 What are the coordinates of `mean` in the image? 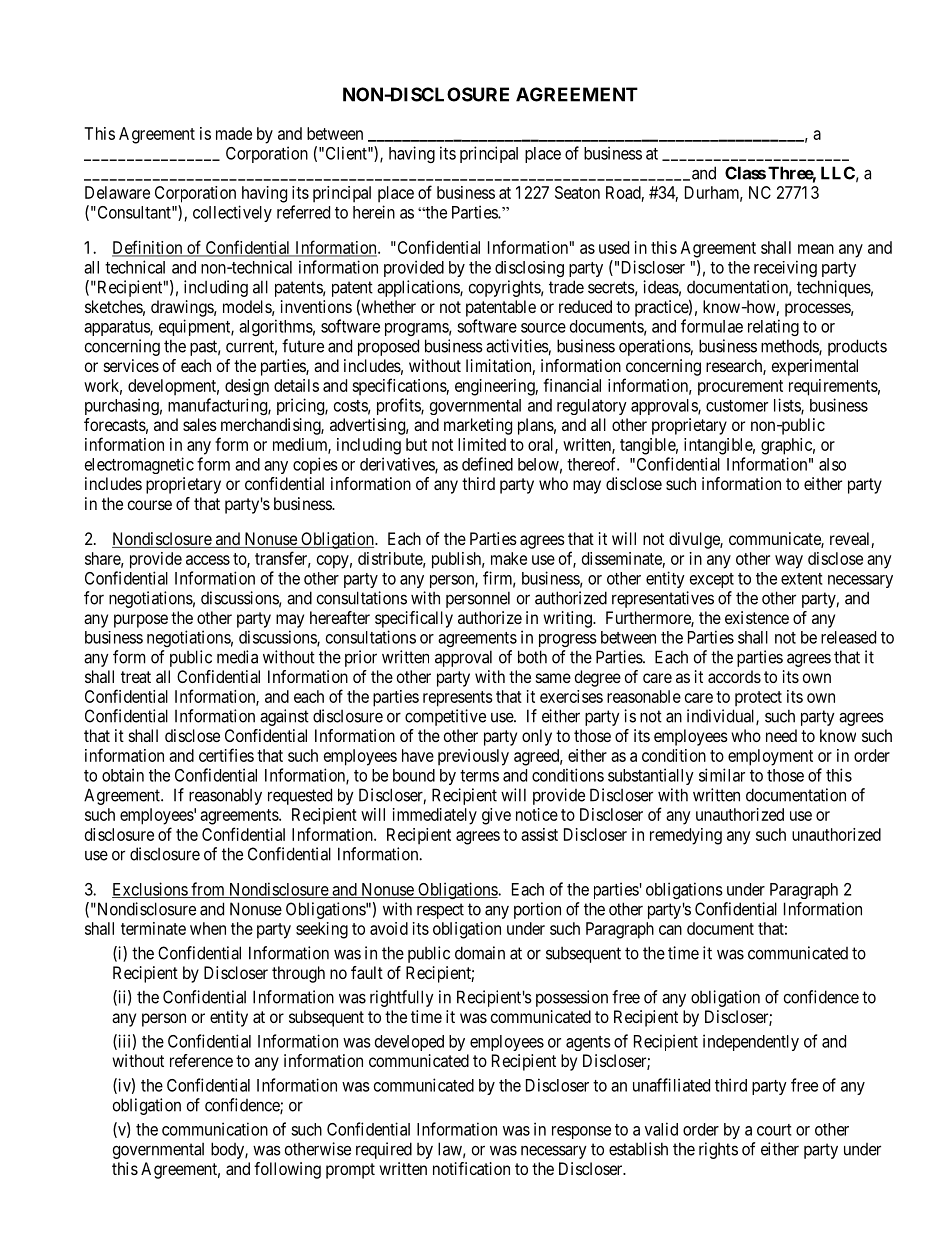 It's located at (816, 249).
